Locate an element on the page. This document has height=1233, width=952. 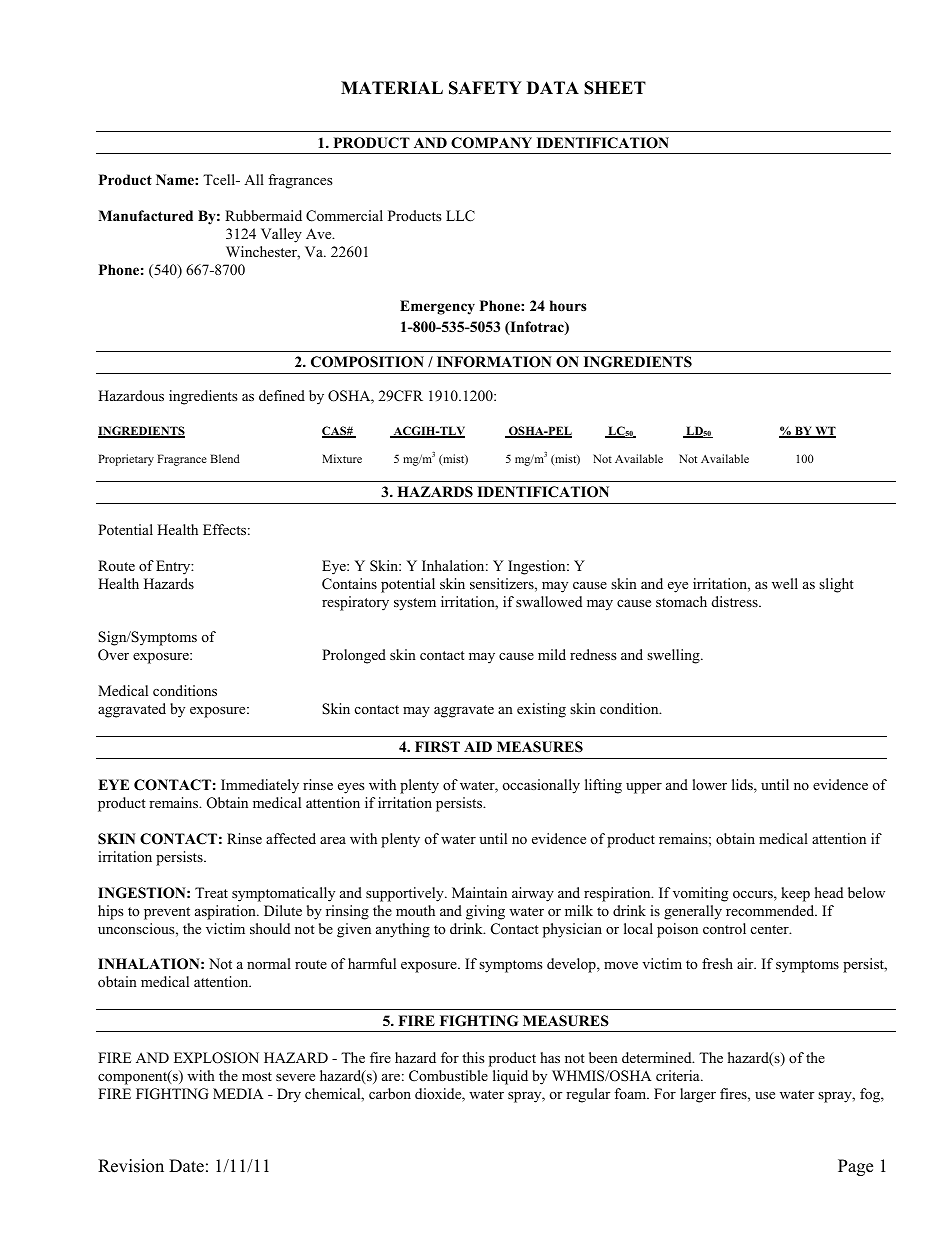
Date is located at coordinates (186, 1166).
